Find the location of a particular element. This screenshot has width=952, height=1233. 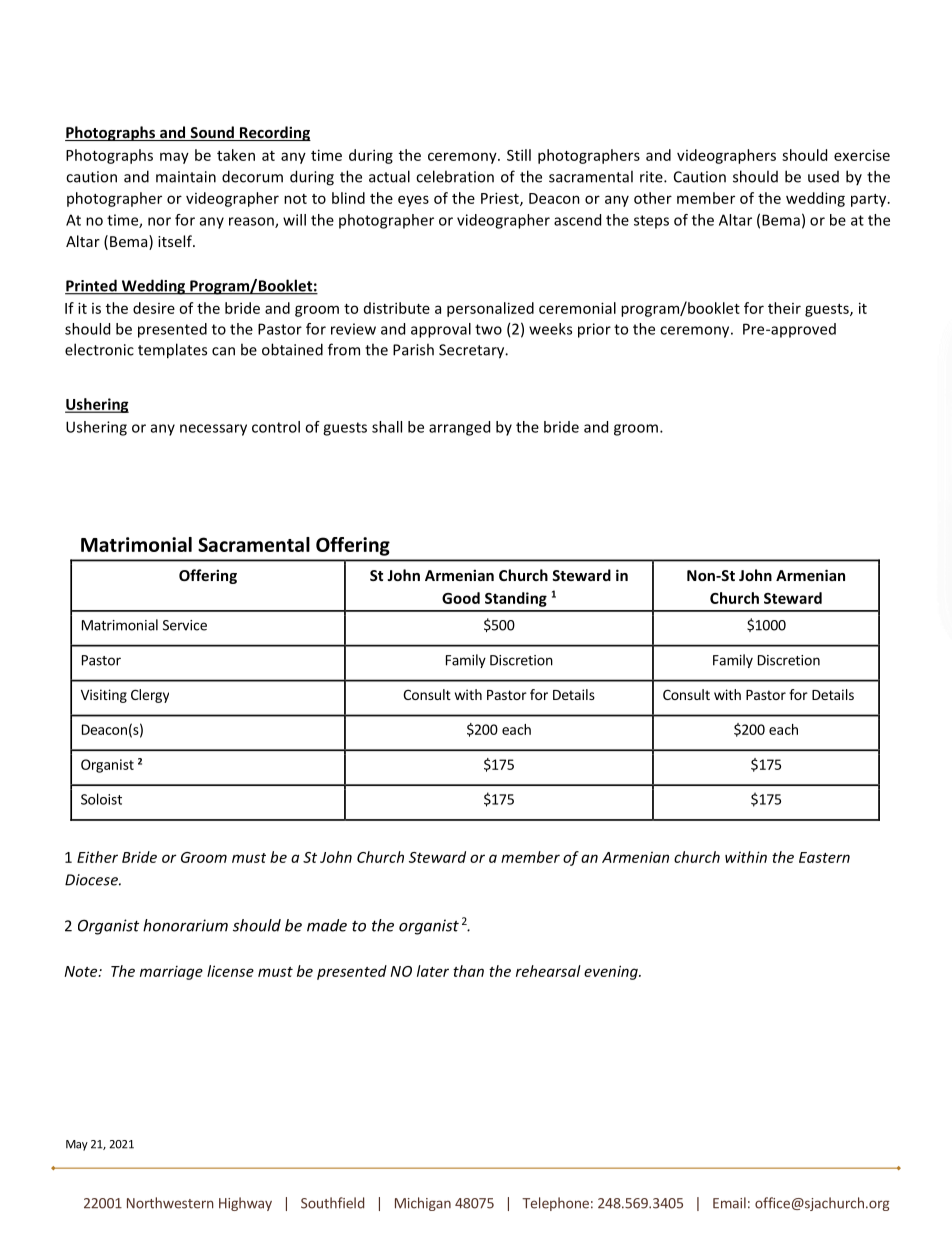

Northwestern is located at coordinates (170, 1203).
